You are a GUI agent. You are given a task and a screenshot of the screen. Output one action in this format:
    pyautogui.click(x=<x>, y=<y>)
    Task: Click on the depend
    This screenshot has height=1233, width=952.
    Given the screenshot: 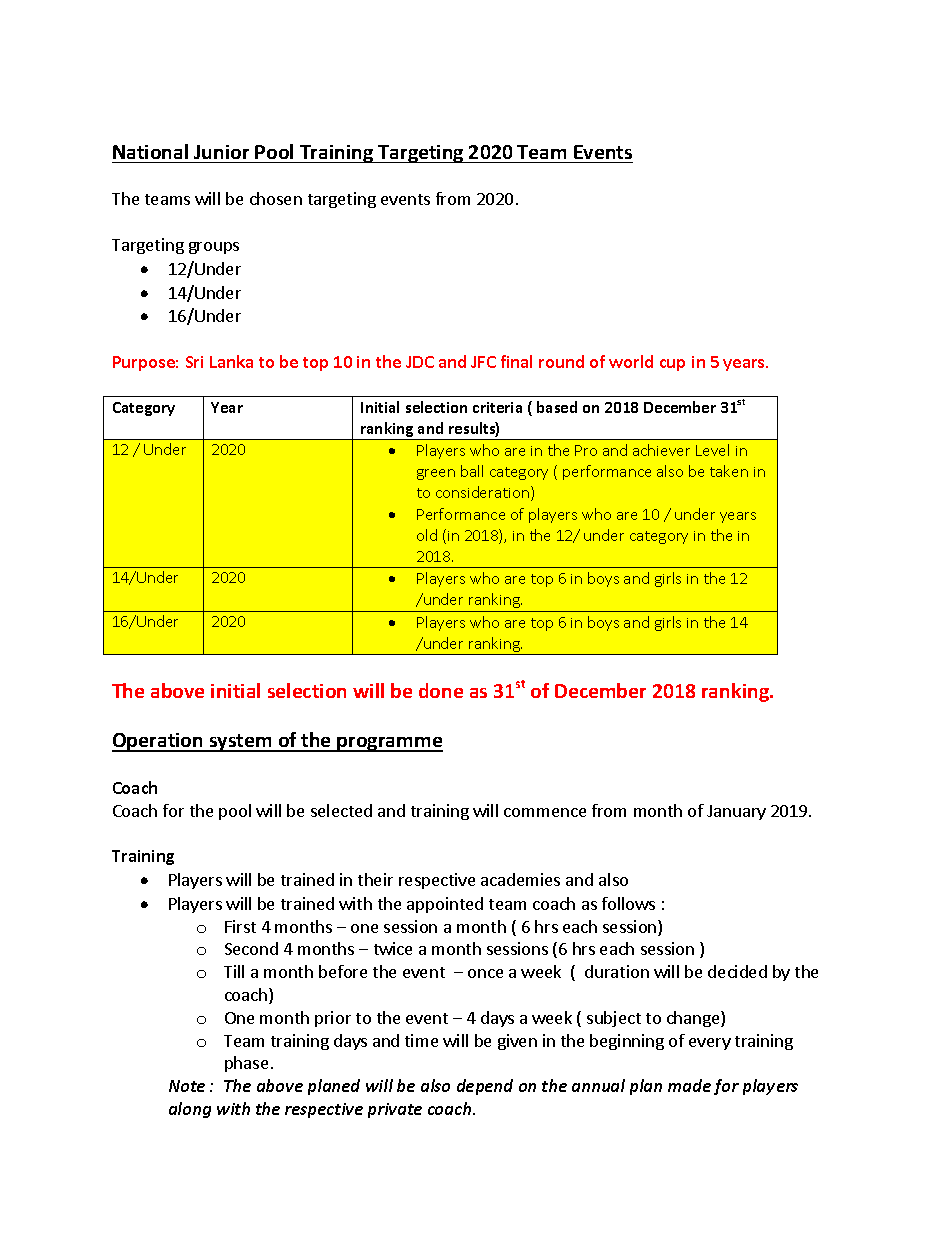 What is the action you would take?
    pyautogui.click(x=485, y=1087)
